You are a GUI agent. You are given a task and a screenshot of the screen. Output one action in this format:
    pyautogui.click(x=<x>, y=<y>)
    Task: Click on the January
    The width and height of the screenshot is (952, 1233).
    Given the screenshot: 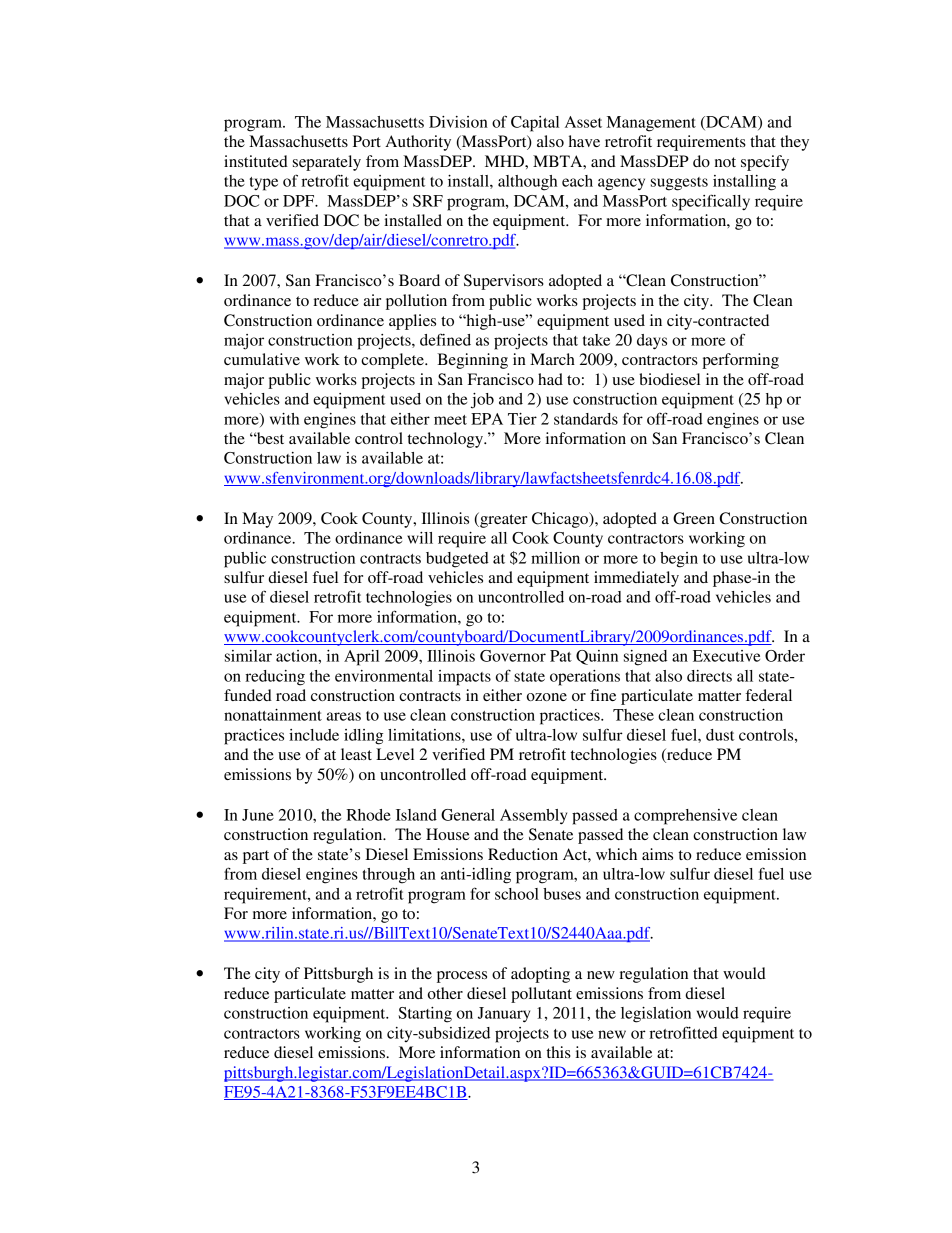 What is the action you would take?
    pyautogui.click(x=504, y=1015)
